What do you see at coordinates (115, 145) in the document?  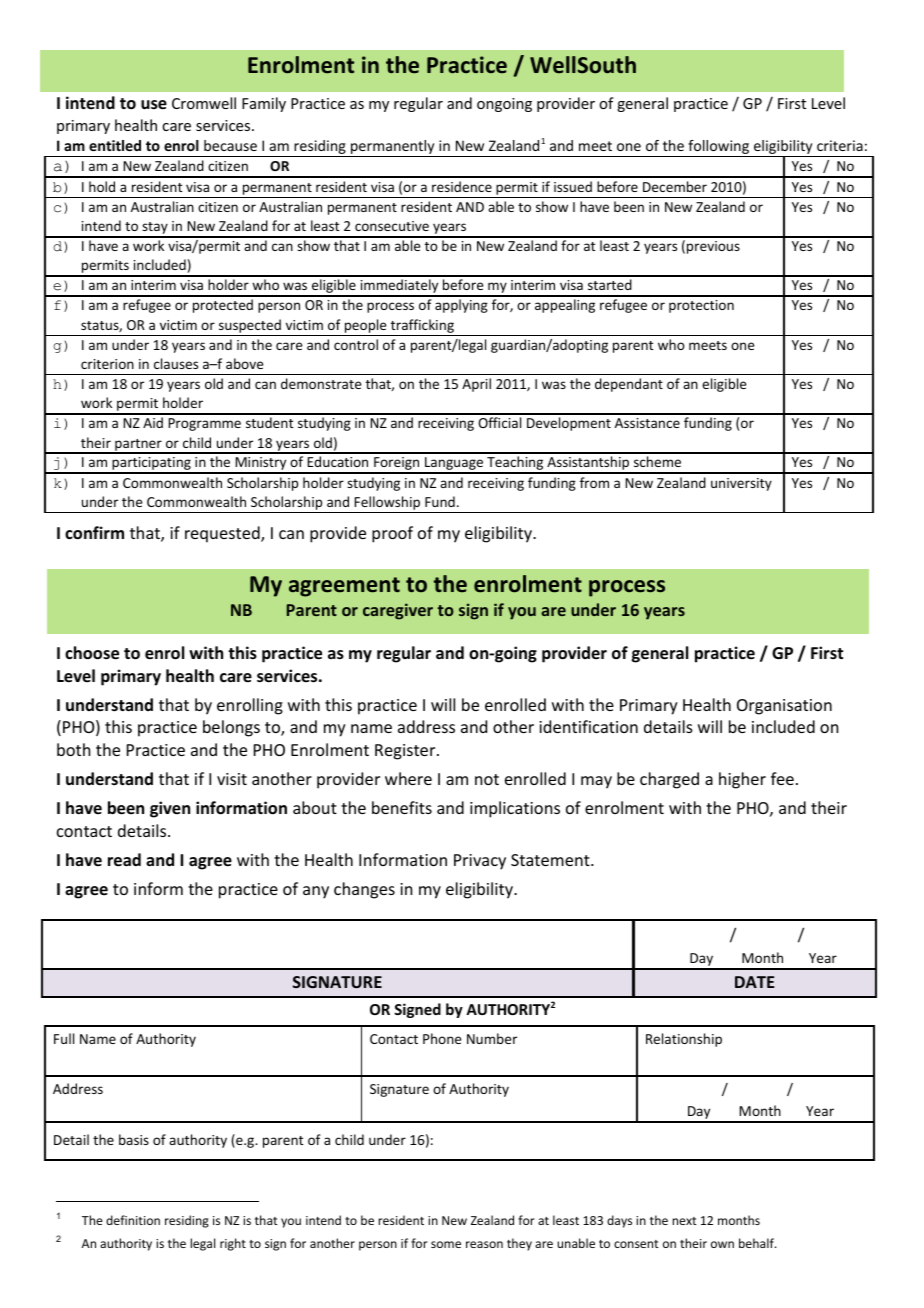 I see `entitled` at bounding box center [115, 145].
